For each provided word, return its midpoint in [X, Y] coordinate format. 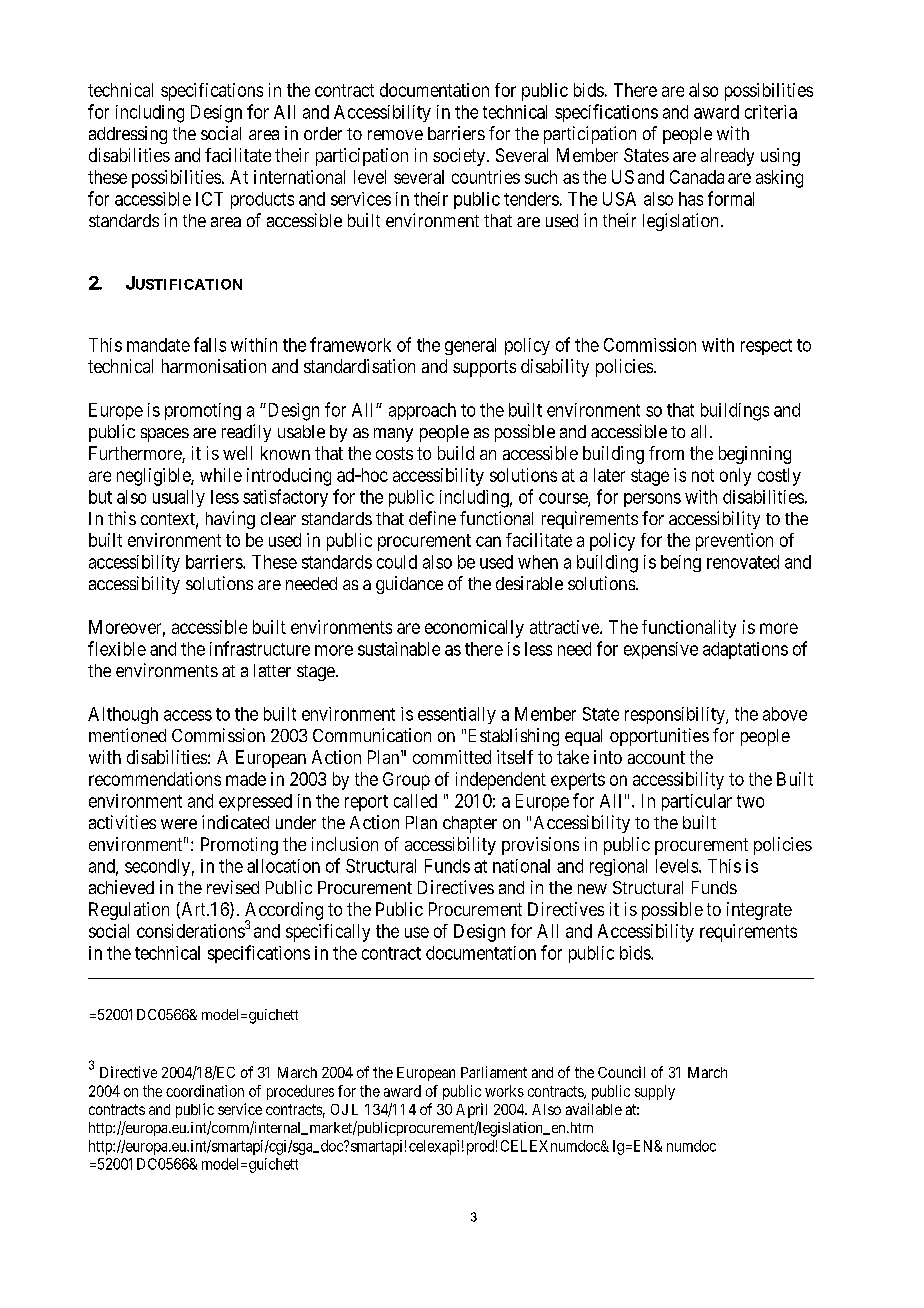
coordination [205, 1091]
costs [394, 453]
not [703, 475]
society [460, 157]
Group [406, 781]
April [471, 1110]
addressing [128, 135]
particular [697, 802]
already [727, 157]
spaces [165, 435]
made [246, 779]
